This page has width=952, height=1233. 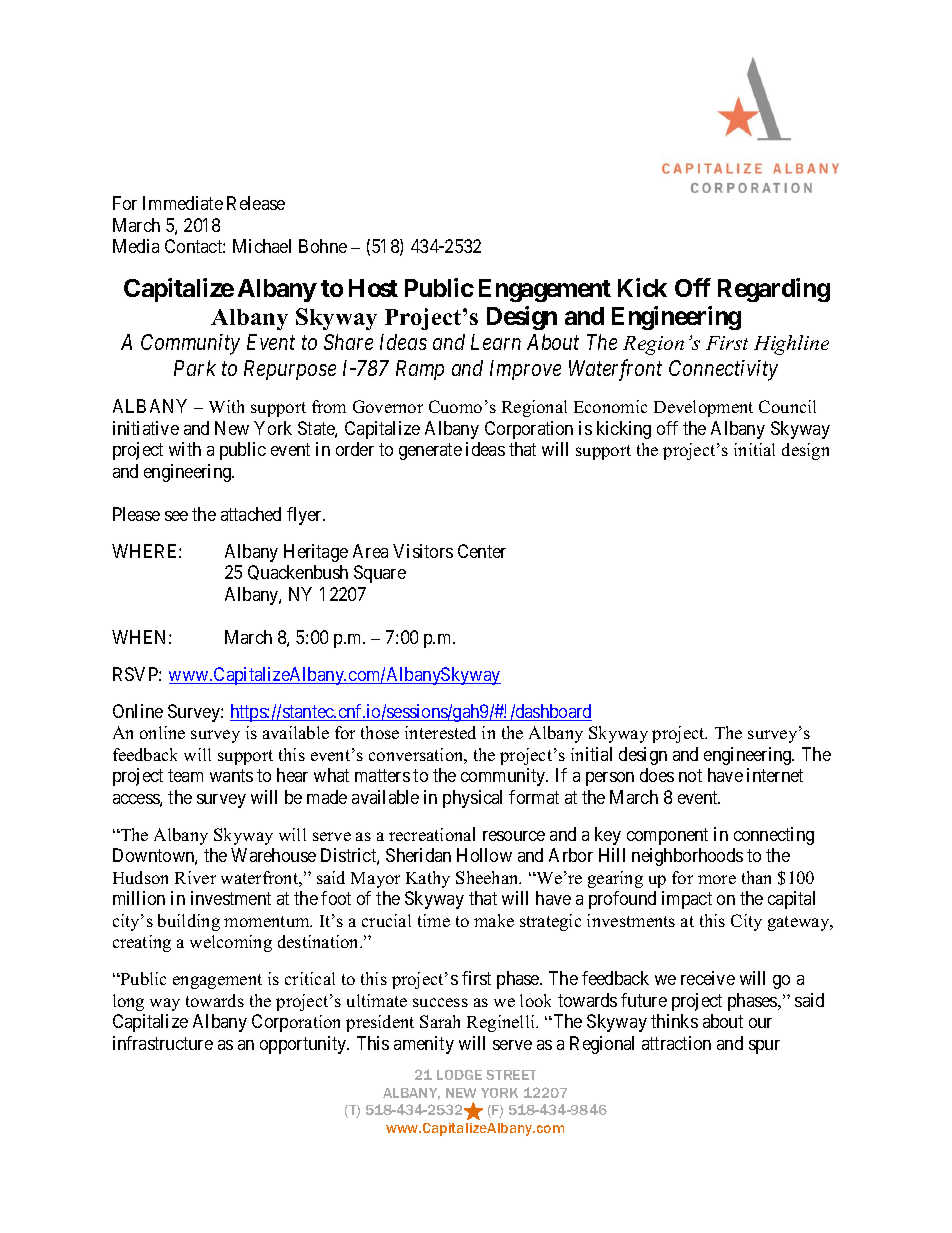 What do you see at coordinates (163, 1043) in the page?
I see `infrastructure` at bounding box center [163, 1043].
